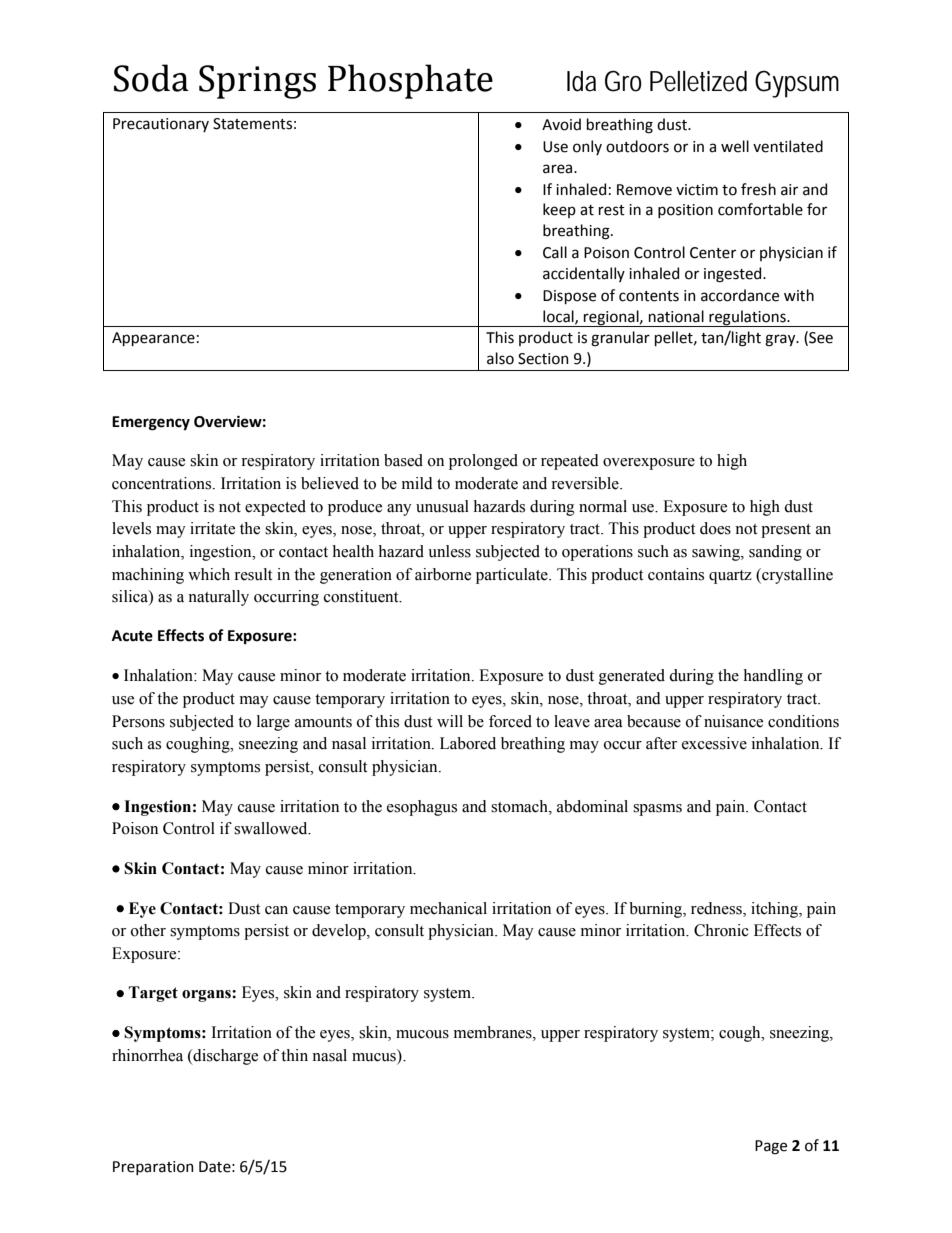  What do you see at coordinates (676, 574) in the page?
I see `contains` at bounding box center [676, 574].
